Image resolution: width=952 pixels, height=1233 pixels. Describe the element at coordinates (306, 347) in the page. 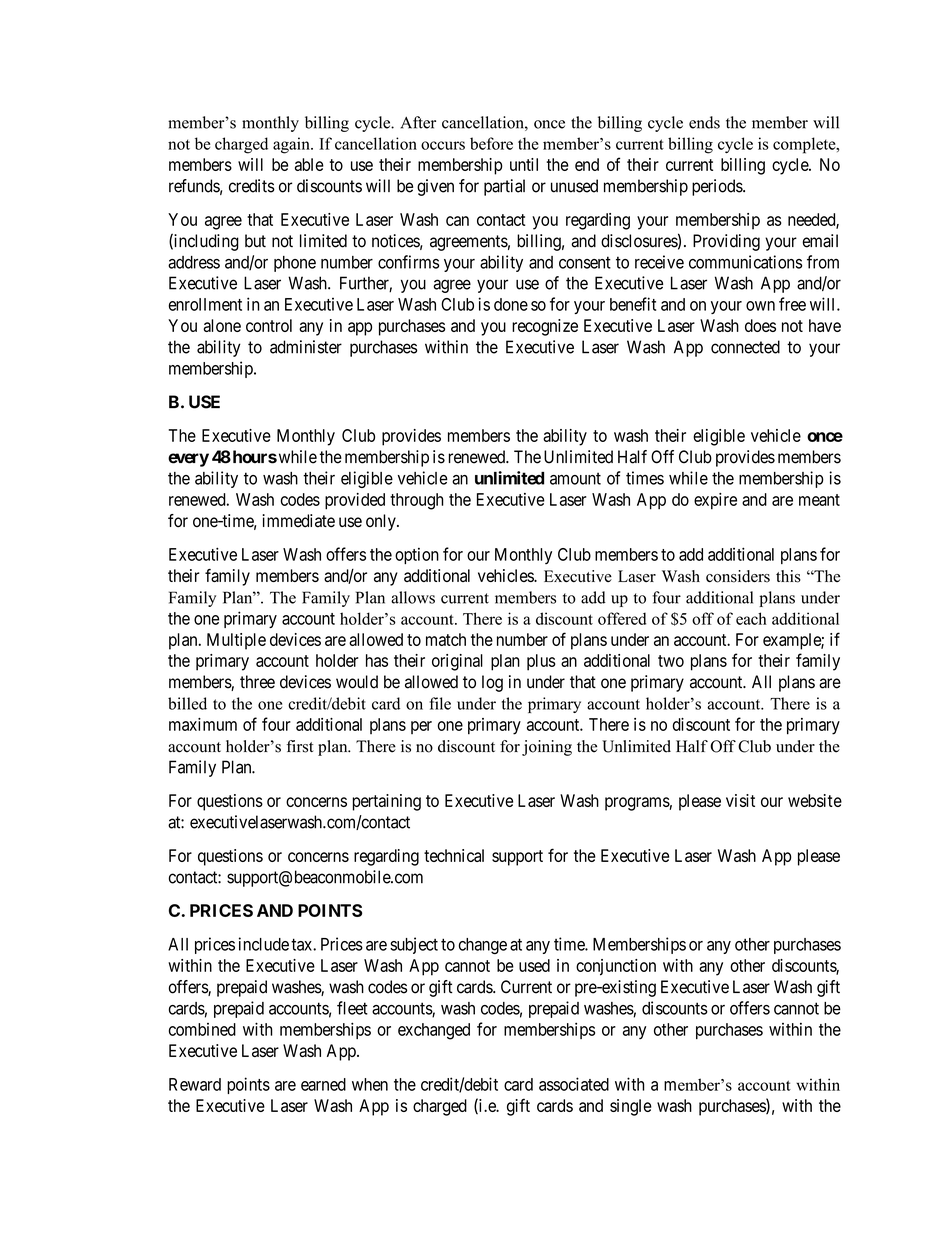

I see `administer` at that location.
